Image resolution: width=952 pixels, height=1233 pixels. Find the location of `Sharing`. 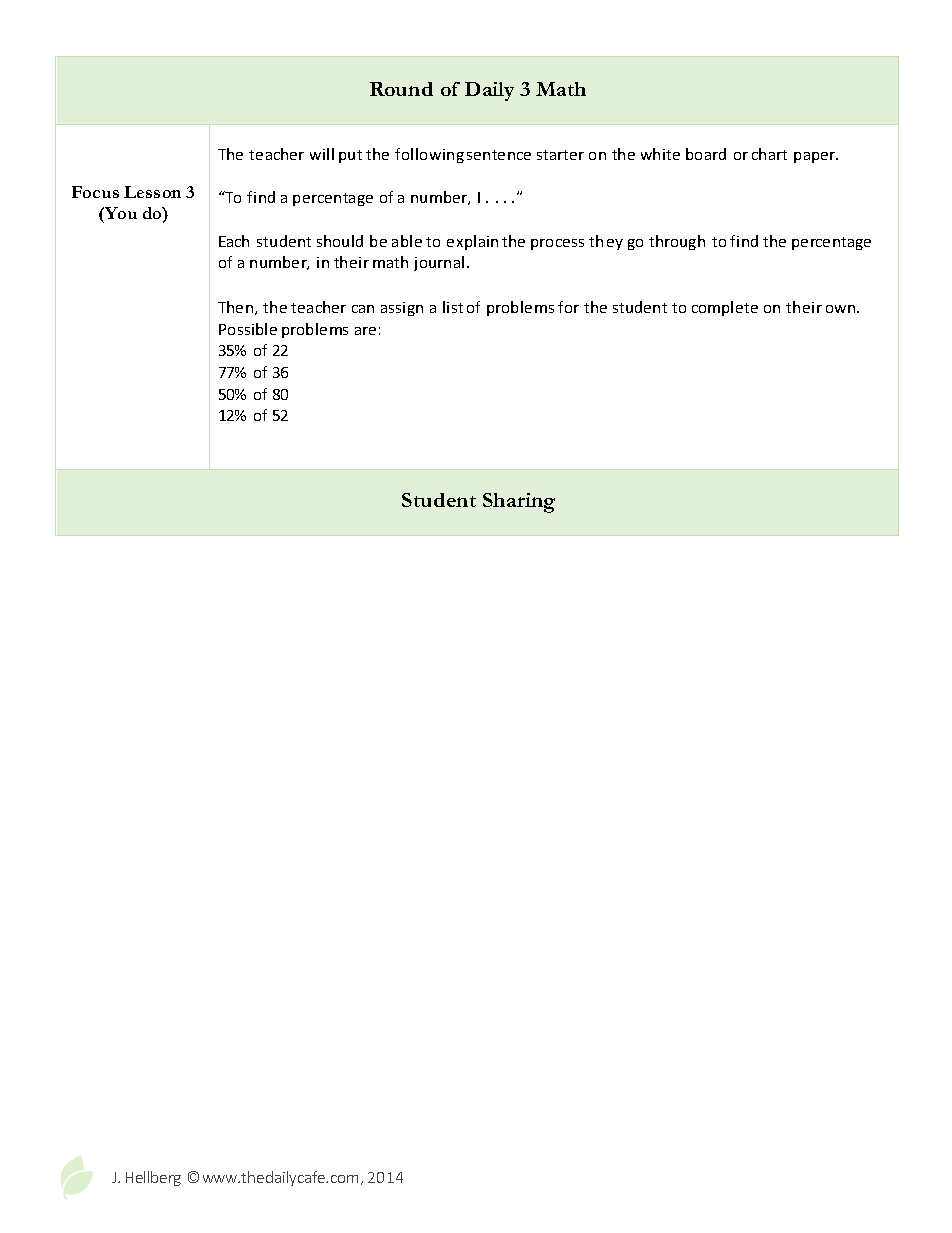

Sharing is located at coordinates (519, 503).
